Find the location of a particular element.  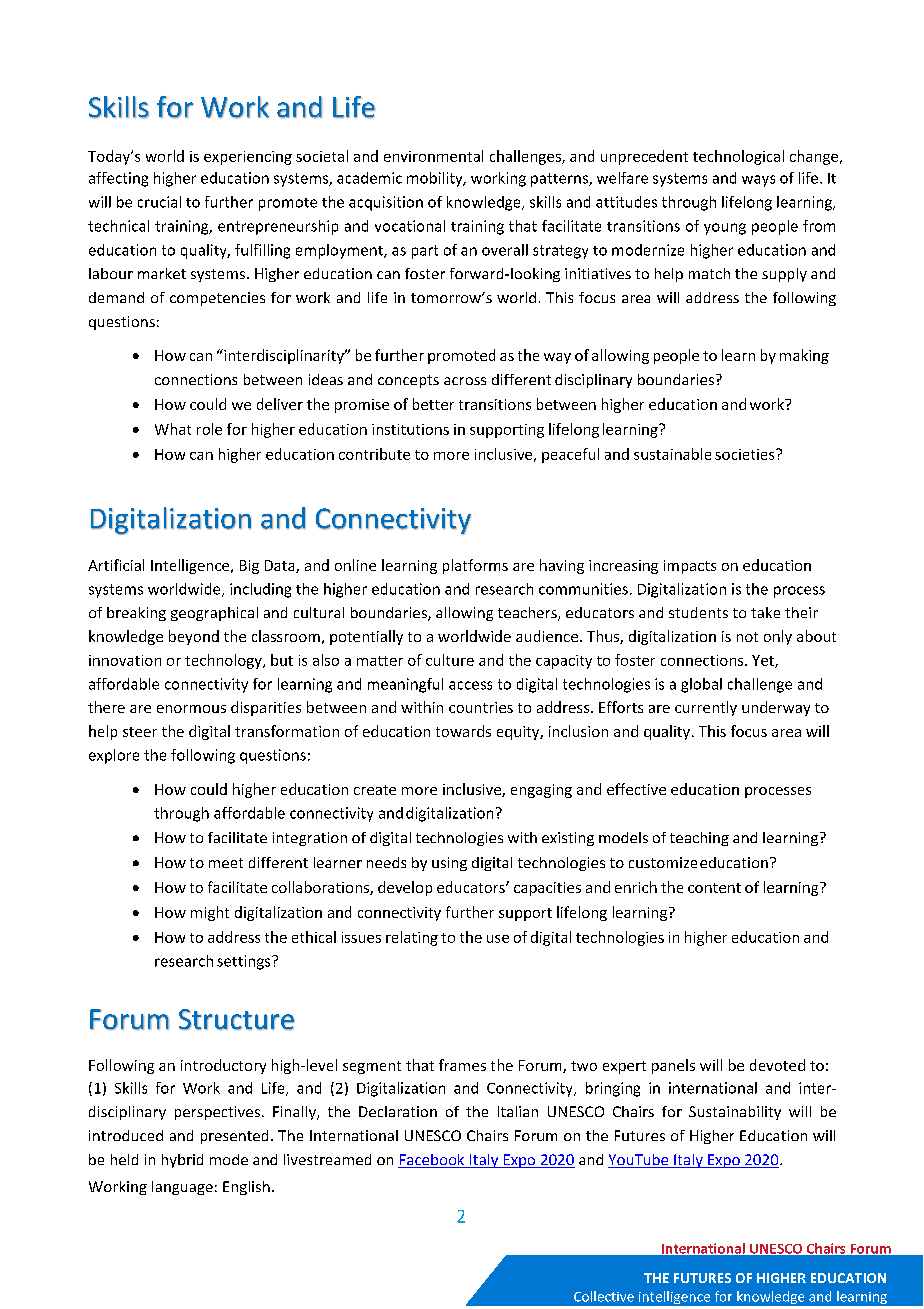

Facebook is located at coordinates (432, 1161).
